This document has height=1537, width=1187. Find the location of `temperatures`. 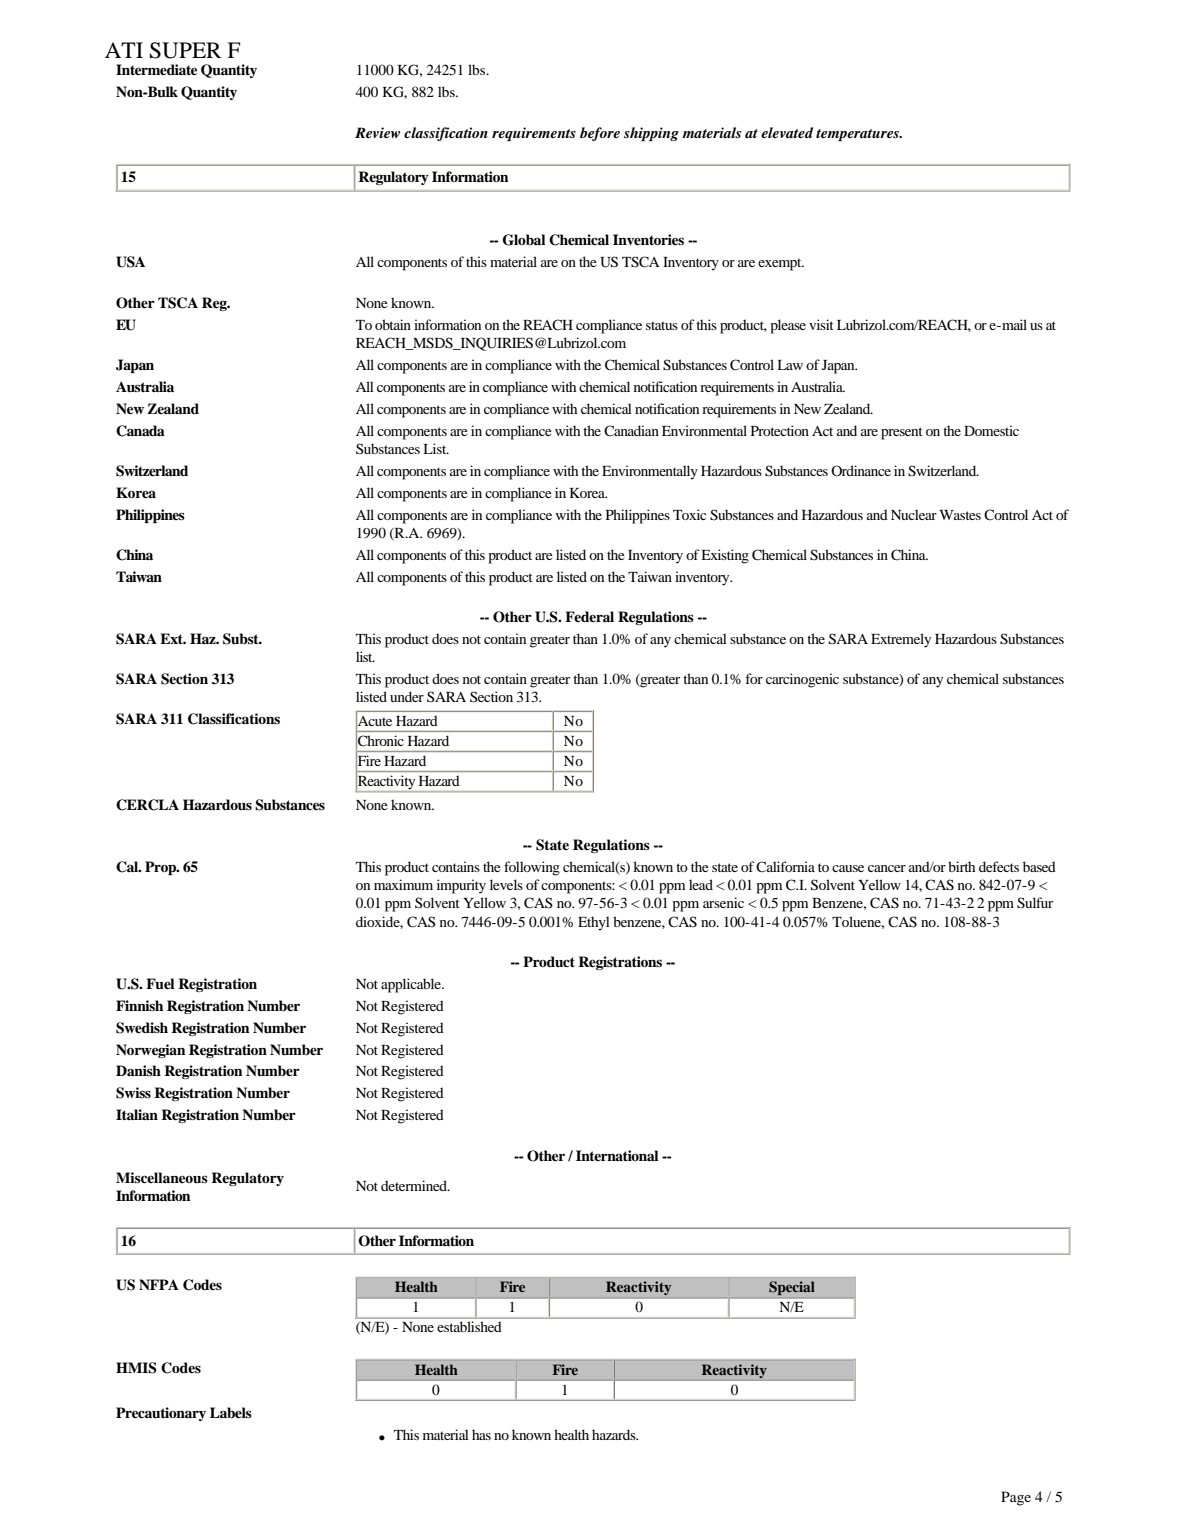

temperatures is located at coordinates (858, 135).
